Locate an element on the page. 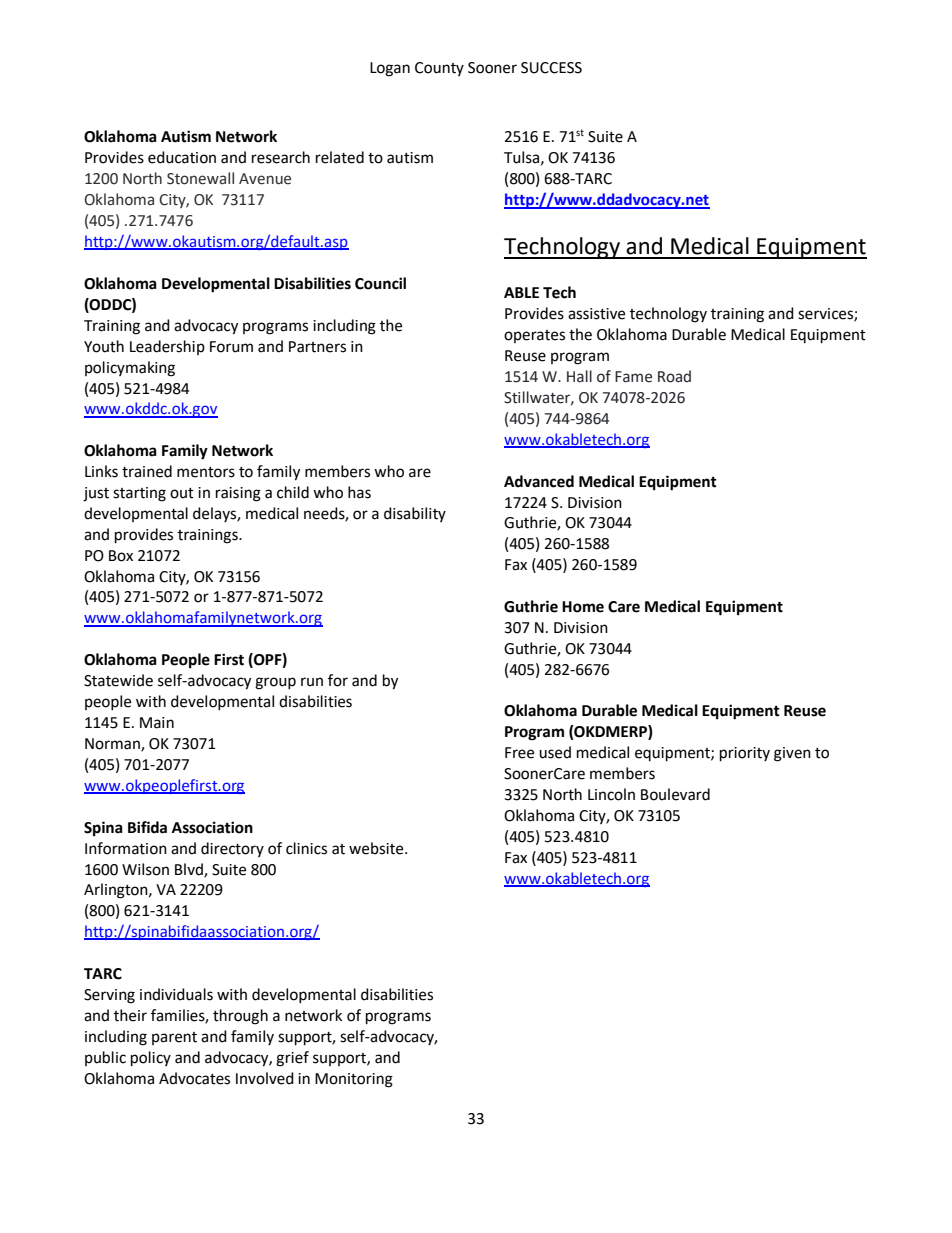 This image has height=1233, width=952. disability is located at coordinates (415, 514).
